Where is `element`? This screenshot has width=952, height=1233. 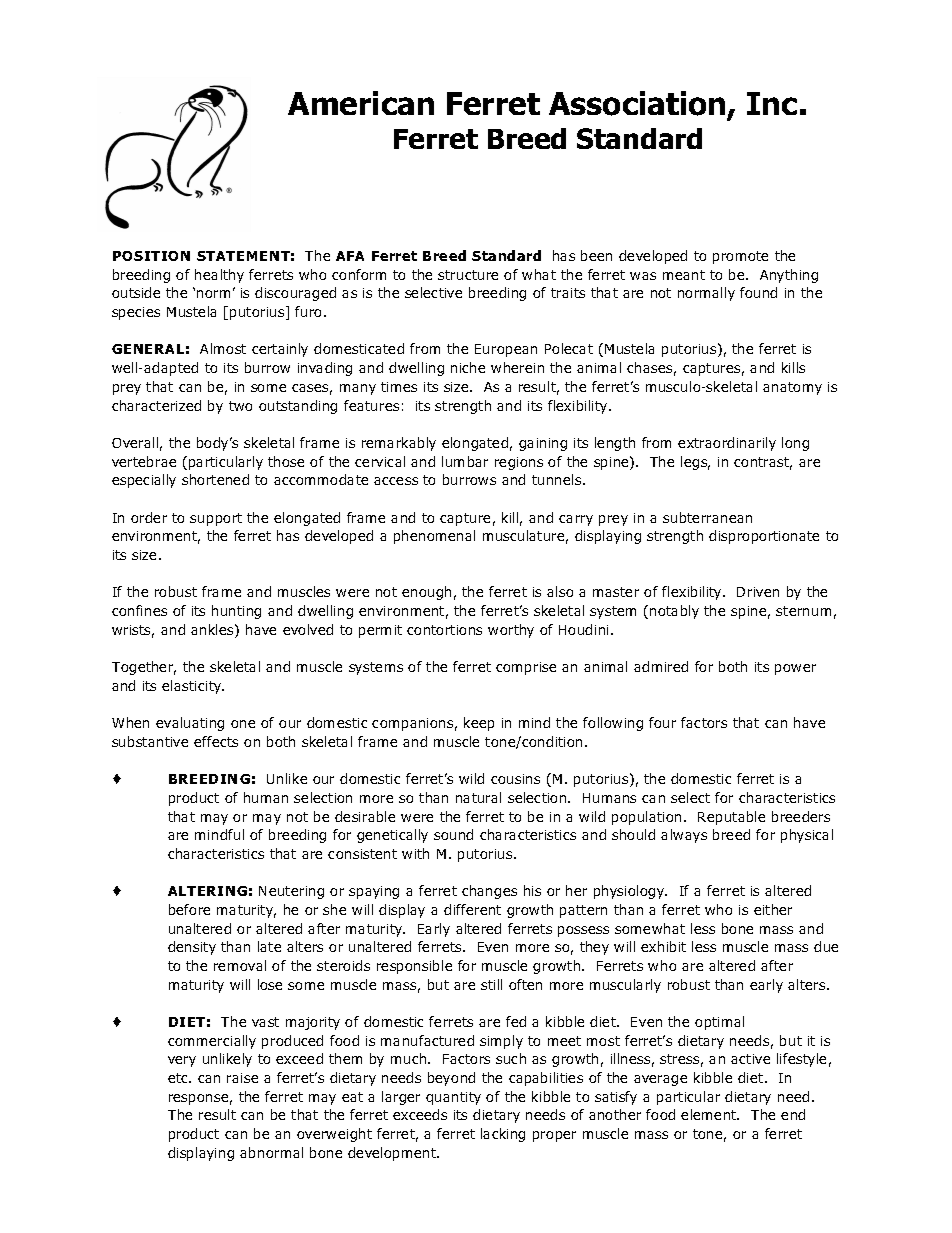 element is located at coordinates (710, 1114).
